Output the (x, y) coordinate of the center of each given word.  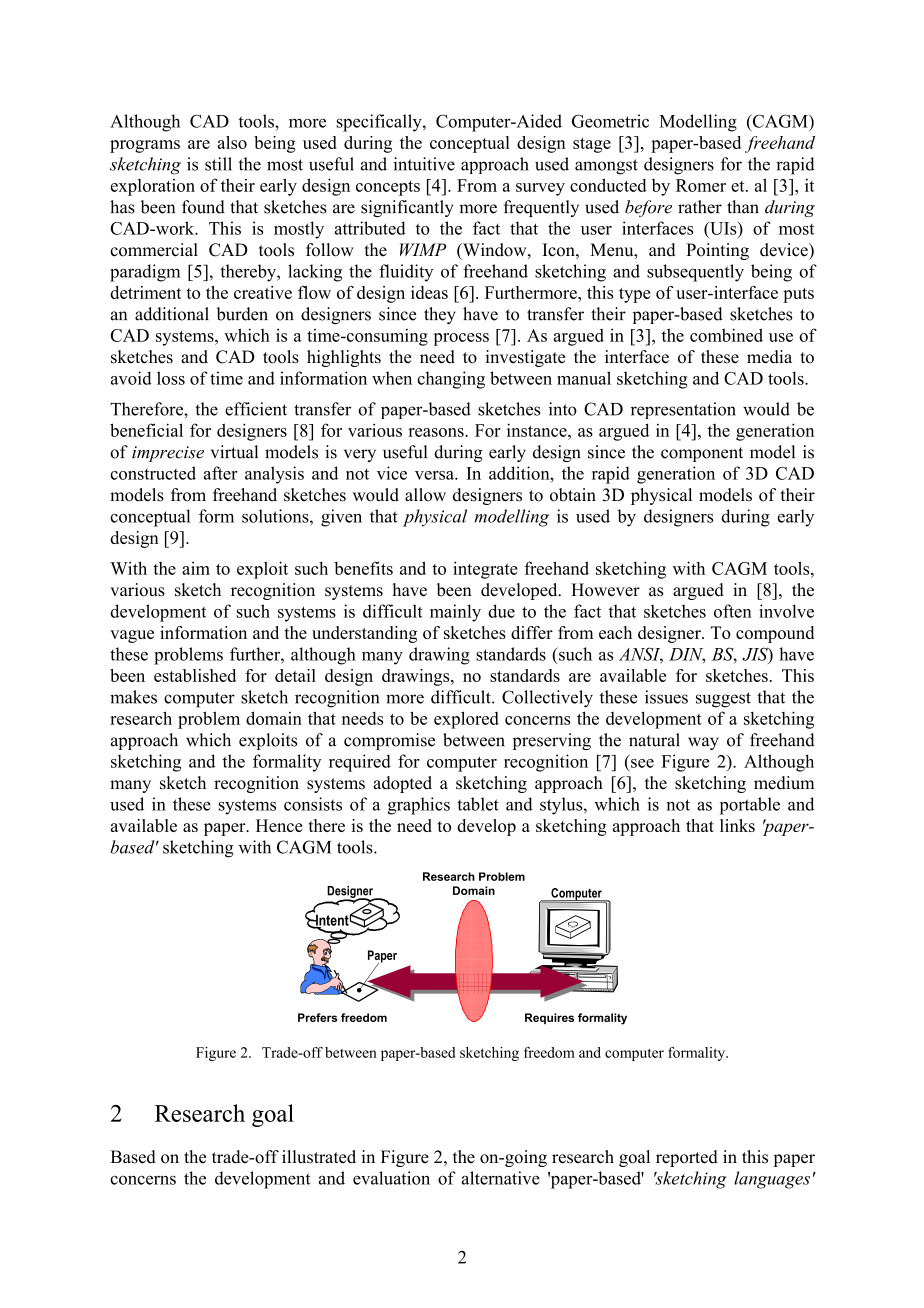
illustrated (319, 1157)
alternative (501, 1178)
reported (687, 1158)
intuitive (424, 164)
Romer (701, 185)
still (218, 164)
